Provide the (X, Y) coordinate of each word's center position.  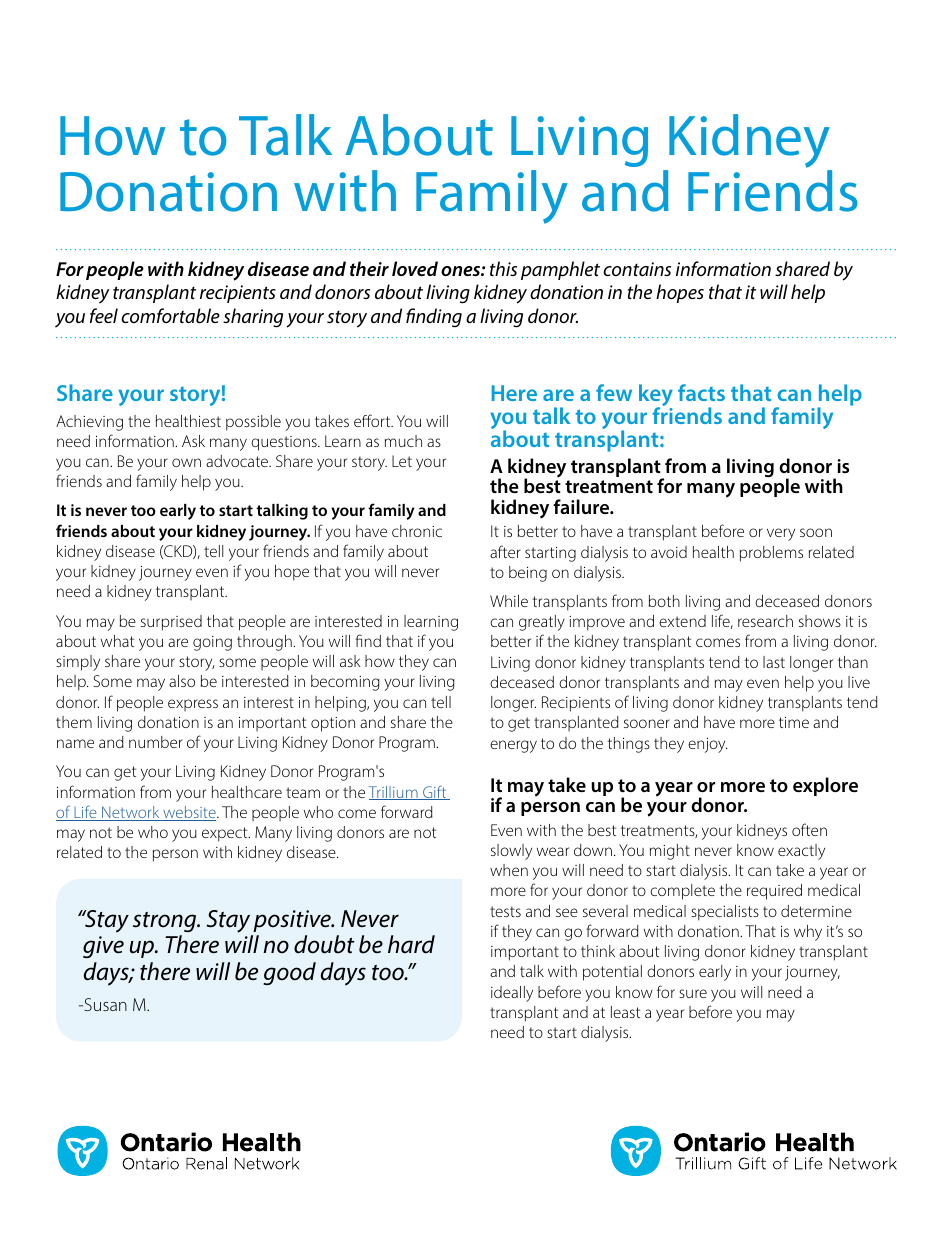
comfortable (170, 315)
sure (693, 993)
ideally (512, 994)
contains (637, 269)
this (503, 268)
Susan (104, 1004)
